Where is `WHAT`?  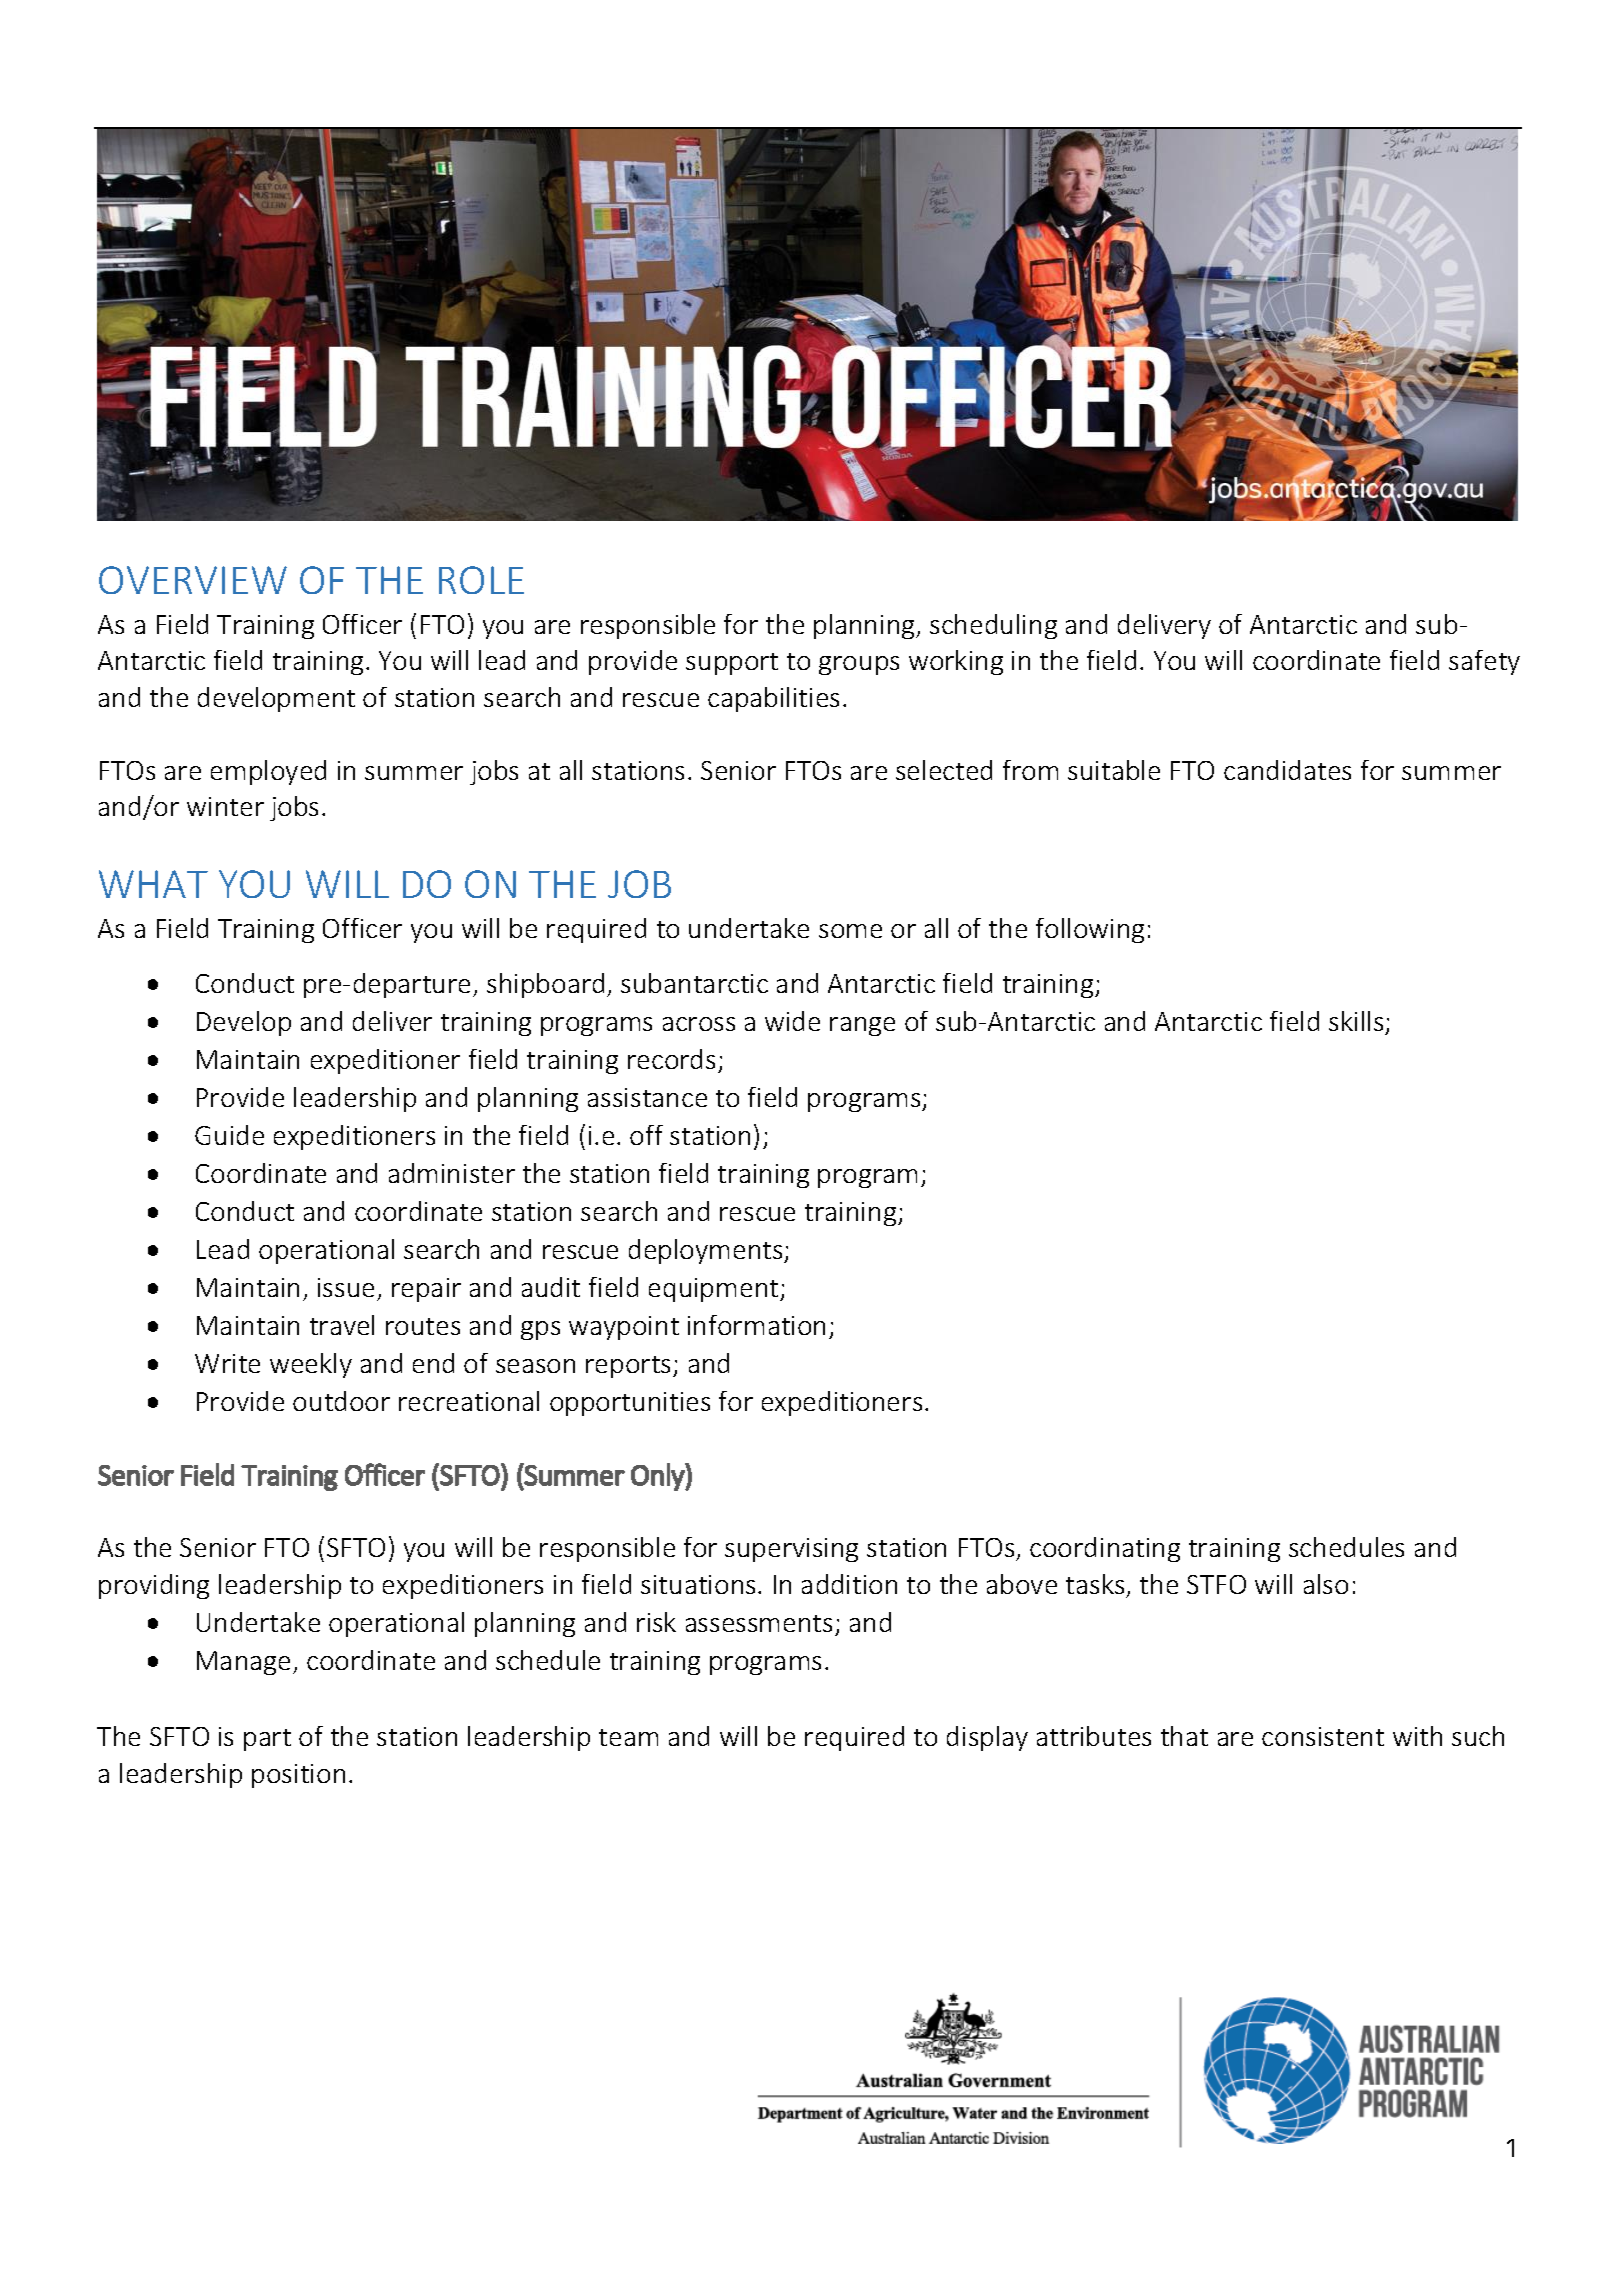 WHAT is located at coordinates (153, 884).
